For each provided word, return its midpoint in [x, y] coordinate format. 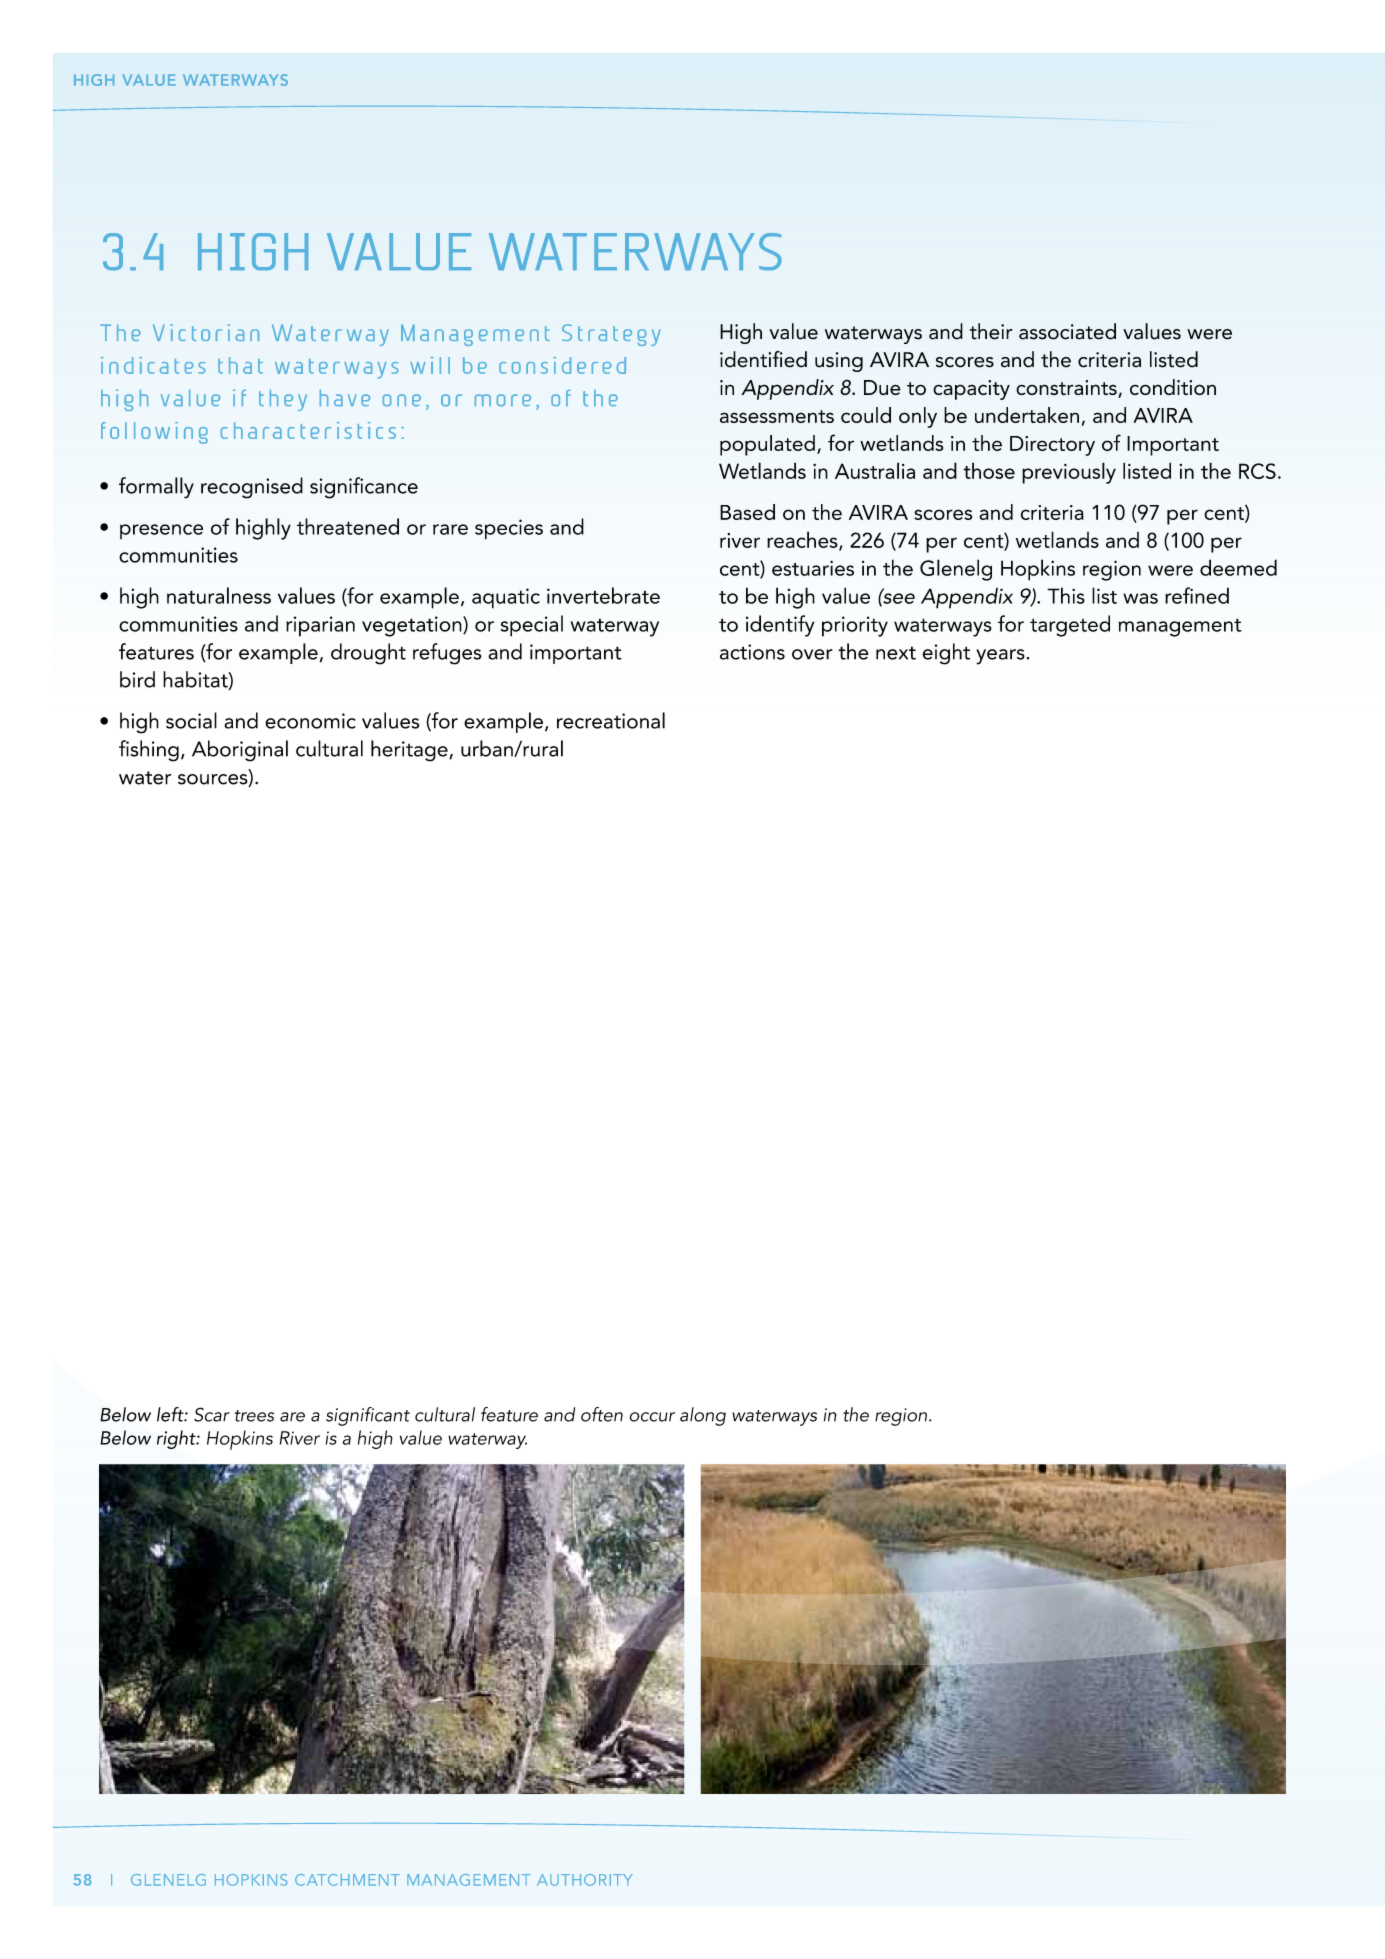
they [283, 400]
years [1000, 657]
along [703, 1416]
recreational [611, 720]
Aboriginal [240, 751]
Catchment [347, 1880]
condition [1173, 387]
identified [763, 359]
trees [254, 1416]
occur [652, 1417]
